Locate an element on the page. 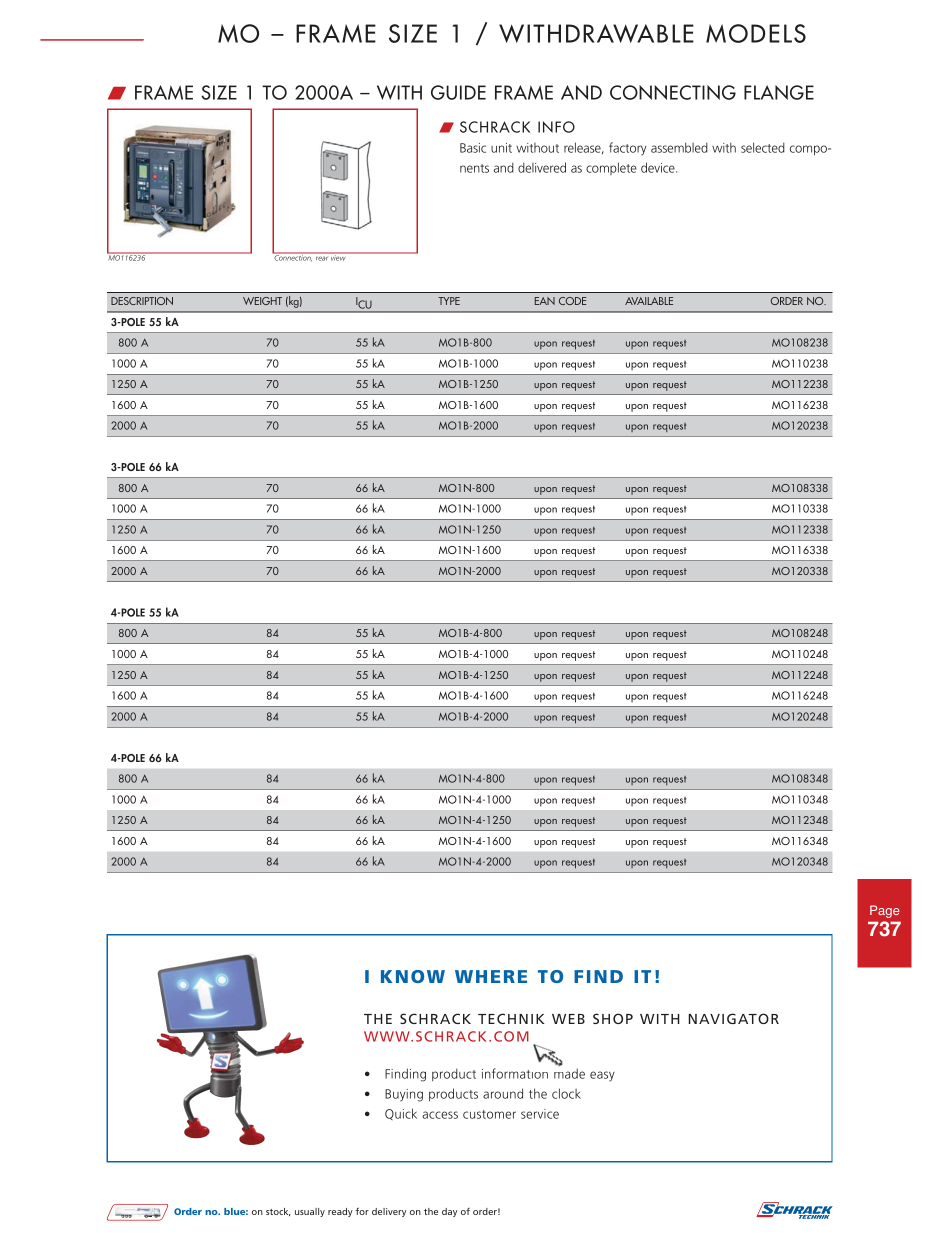 This document has width=952, height=1233. Page is located at coordinates (885, 911).
